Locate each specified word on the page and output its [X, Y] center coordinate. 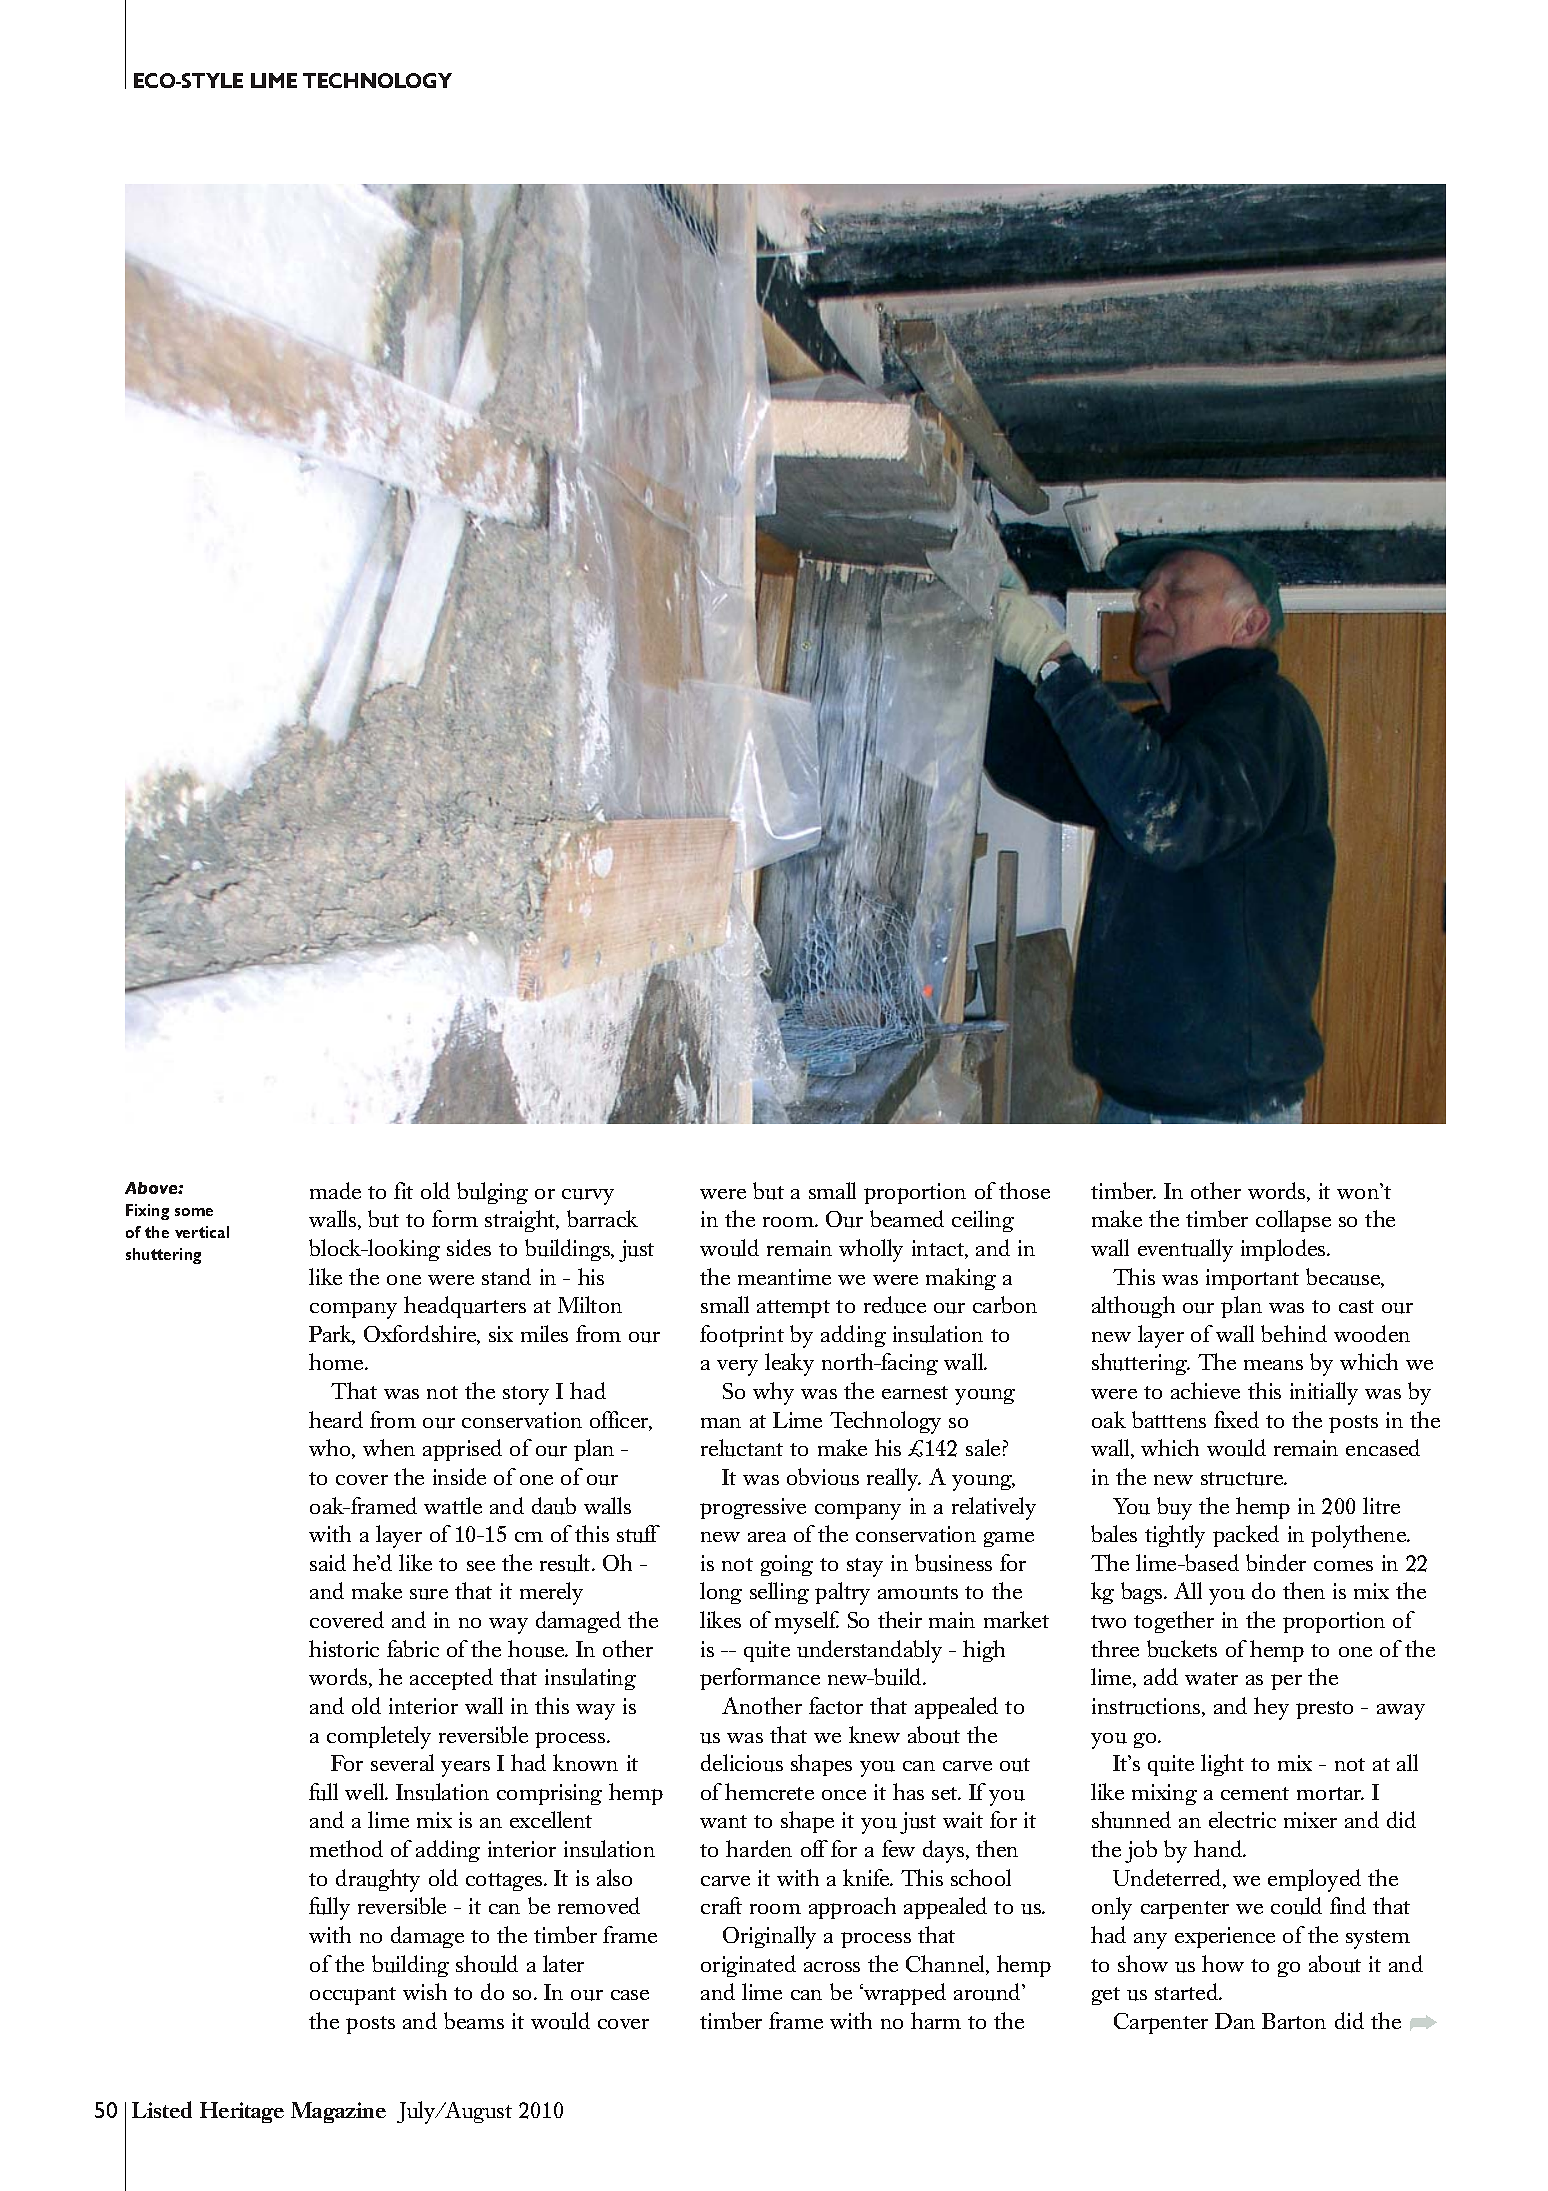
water [1211, 1678]
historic [344, 1648]
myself [807, 1622]
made [335, 1190]
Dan [1235, 2021]
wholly [871, 1250]
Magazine [338, 2112]
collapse [1293, 1221]
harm [936, 2020]
